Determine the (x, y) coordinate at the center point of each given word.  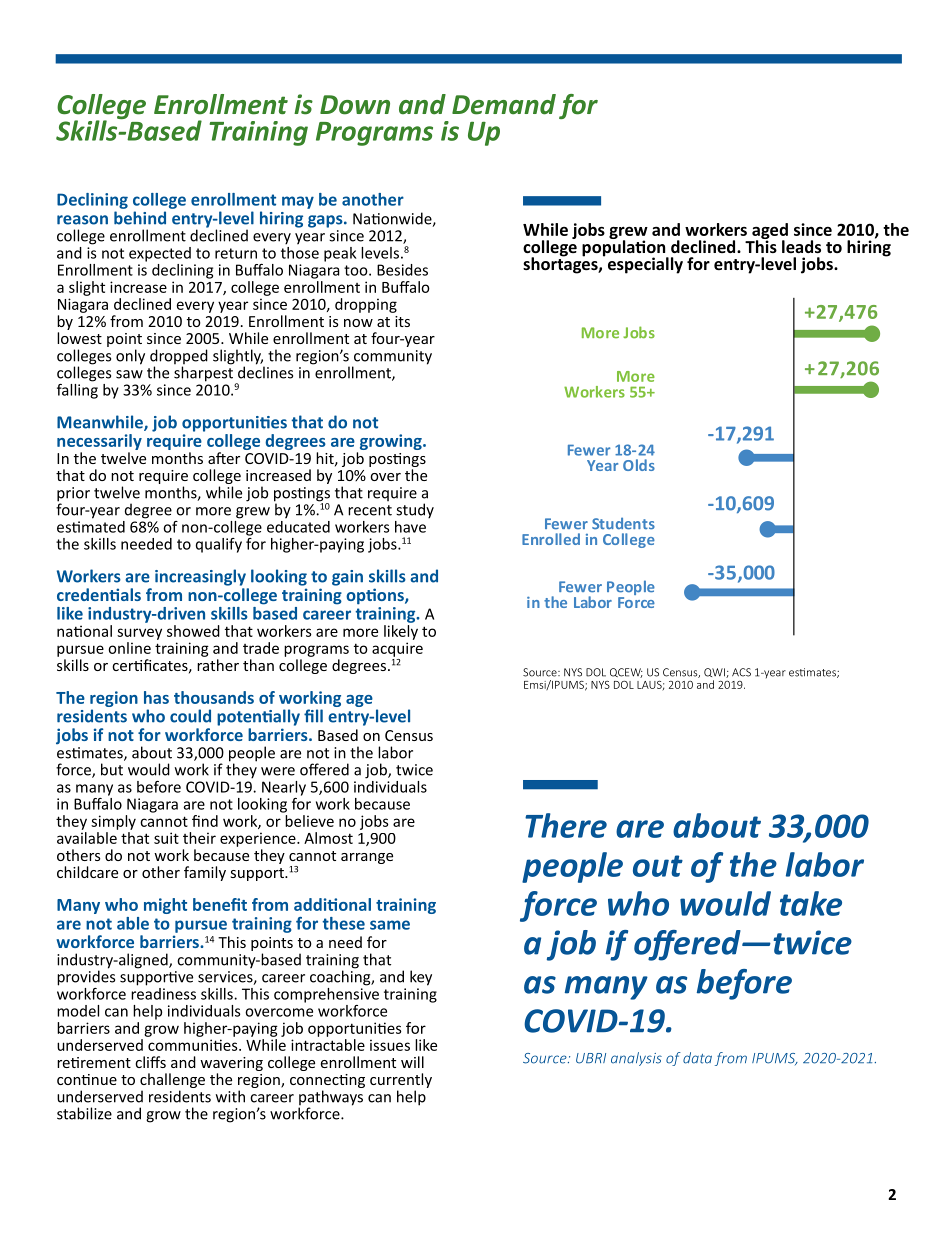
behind (140, 218)
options (376, 596)
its (402, 321)
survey (139, 634)
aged (769, 232)
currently (401, 1082)
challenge (172, 1082)
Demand (504, 104)
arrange (367, 858)
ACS (741, 672)
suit (166, 838)
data (697, 1058)
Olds (639, 465)
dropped (179, 358)
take (811, 903)
